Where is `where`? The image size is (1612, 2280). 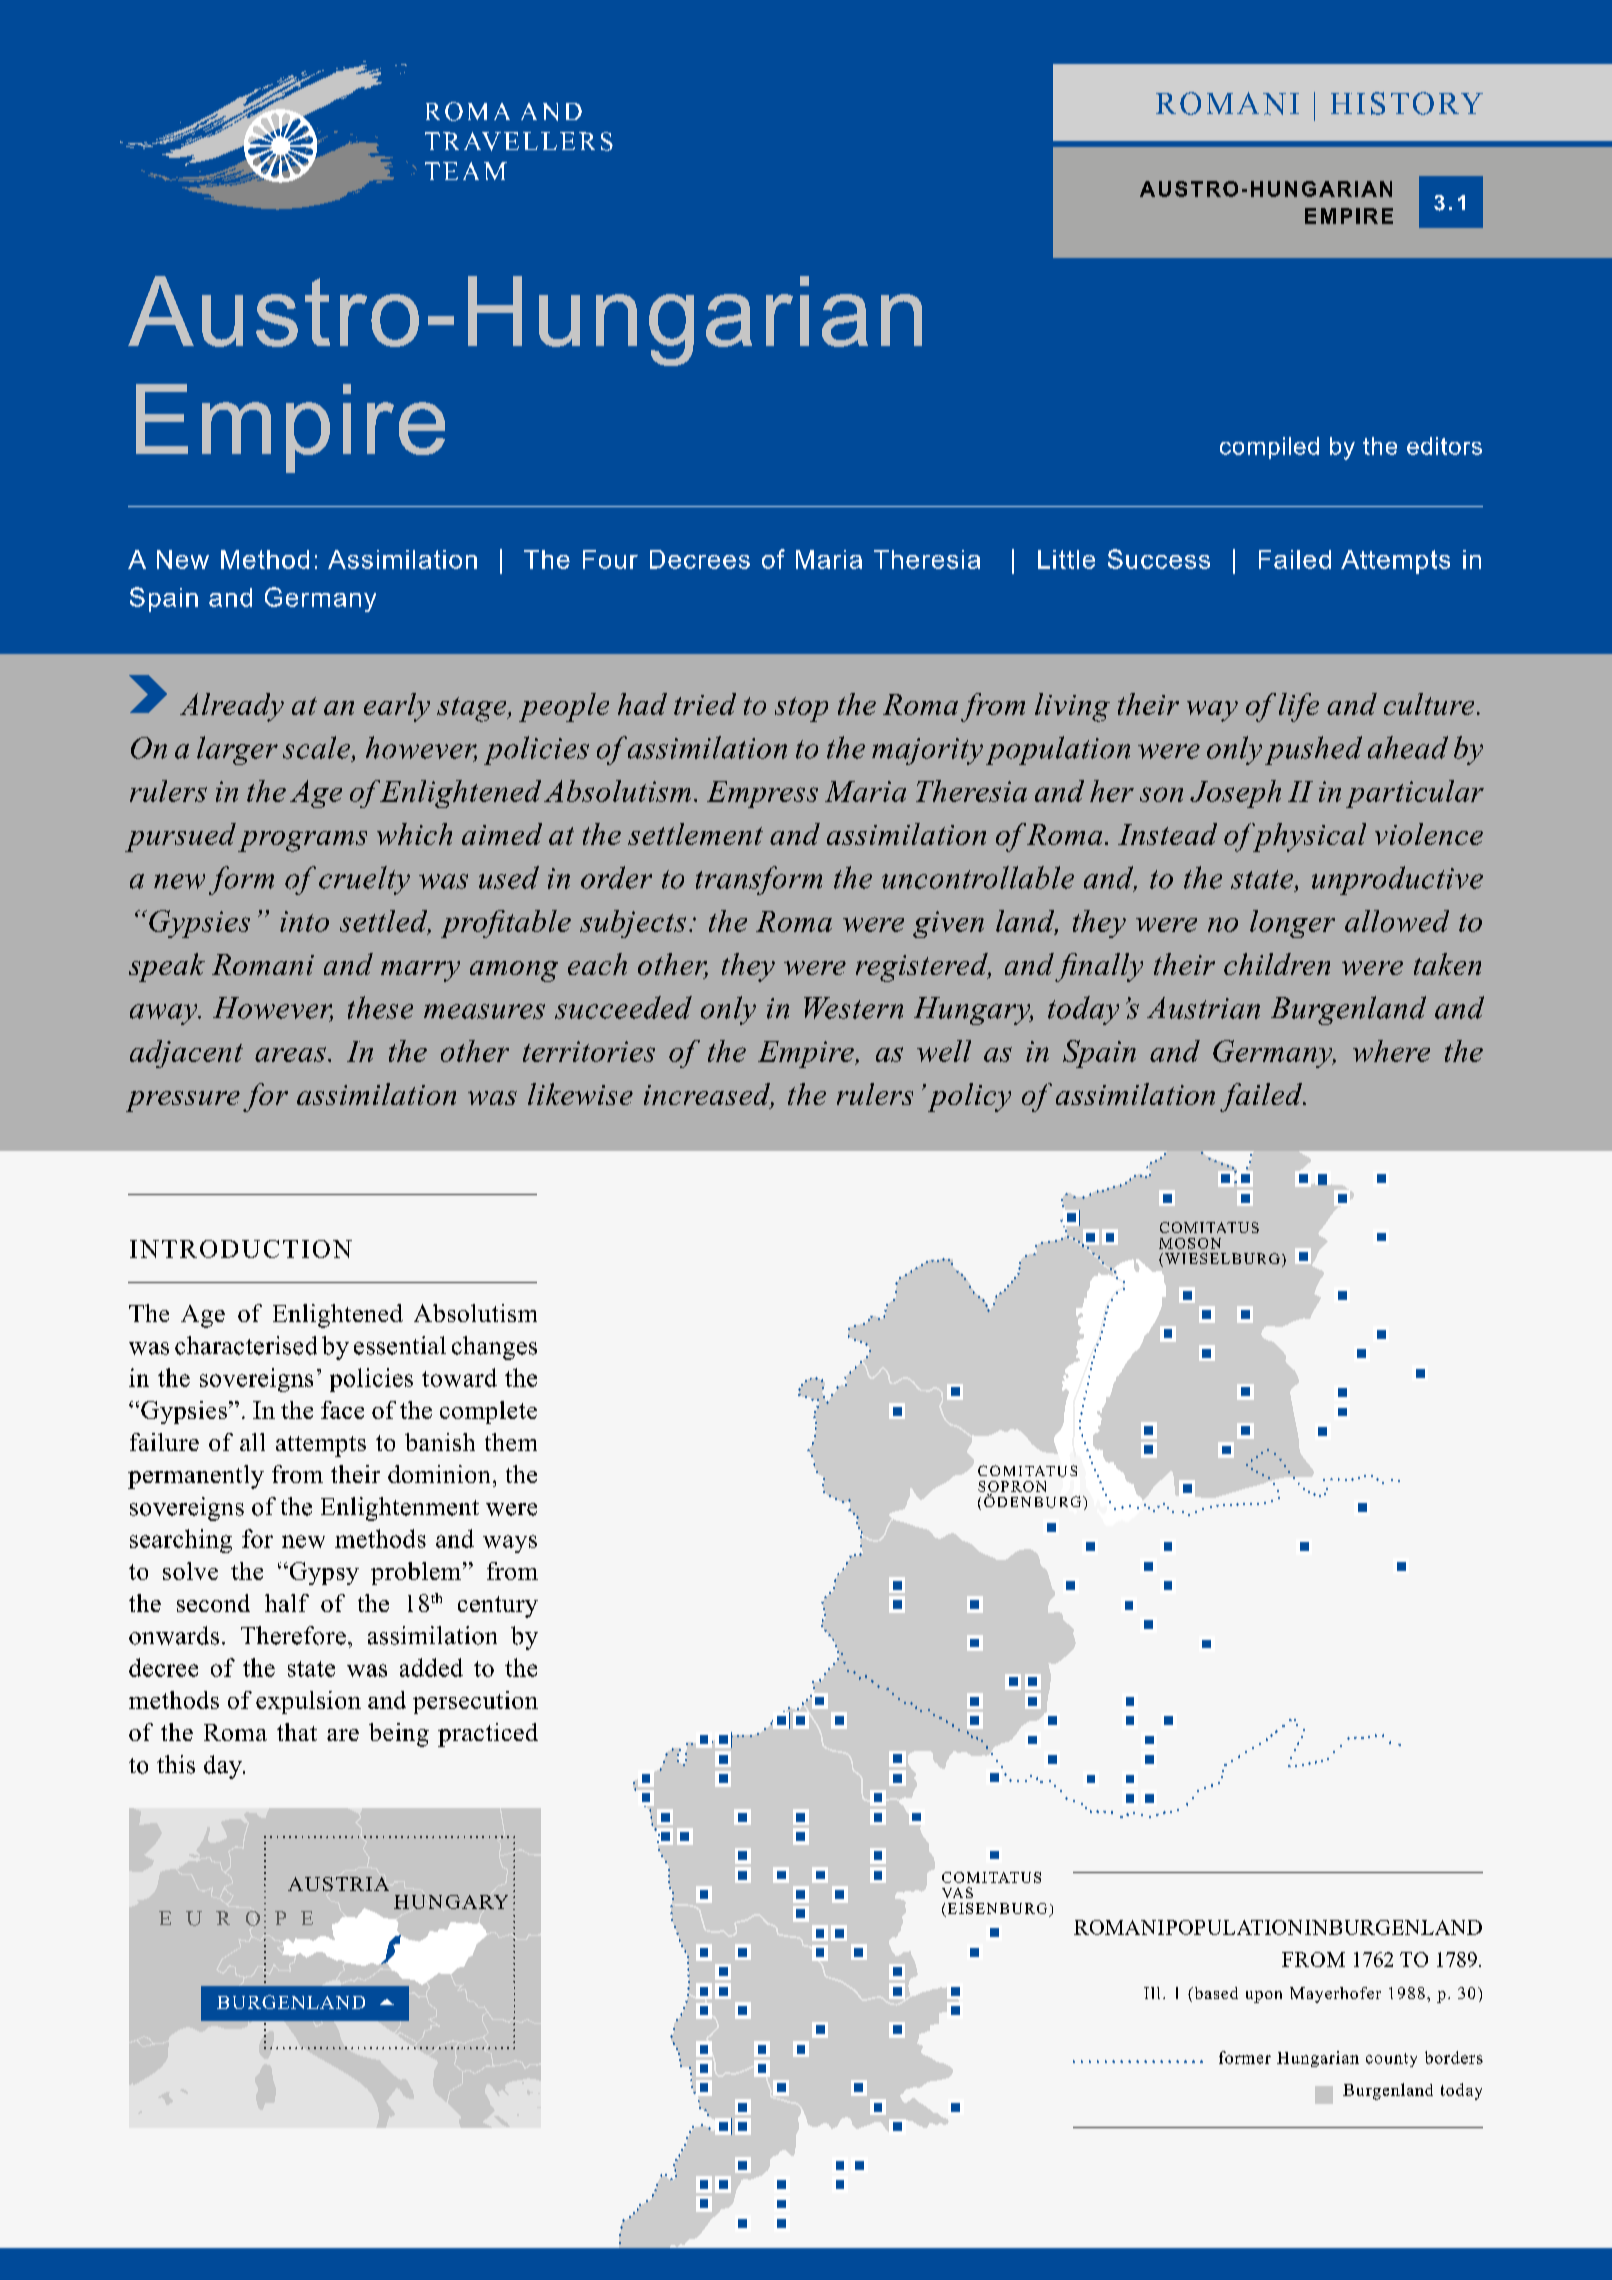 where is located at coordinates (1391, 1051).
